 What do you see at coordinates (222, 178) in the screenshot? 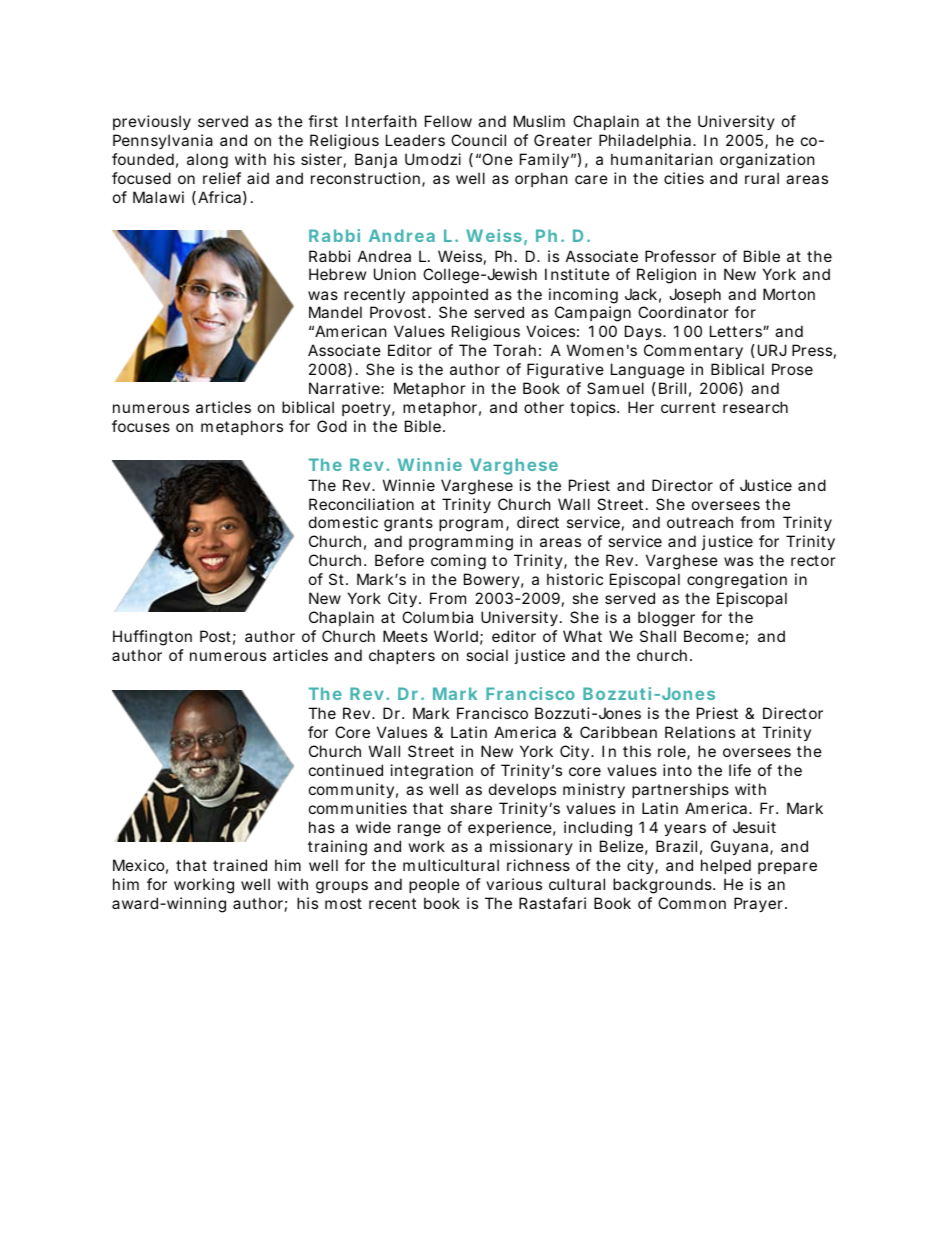
I see `relief` at bounding box center [222, 178].
